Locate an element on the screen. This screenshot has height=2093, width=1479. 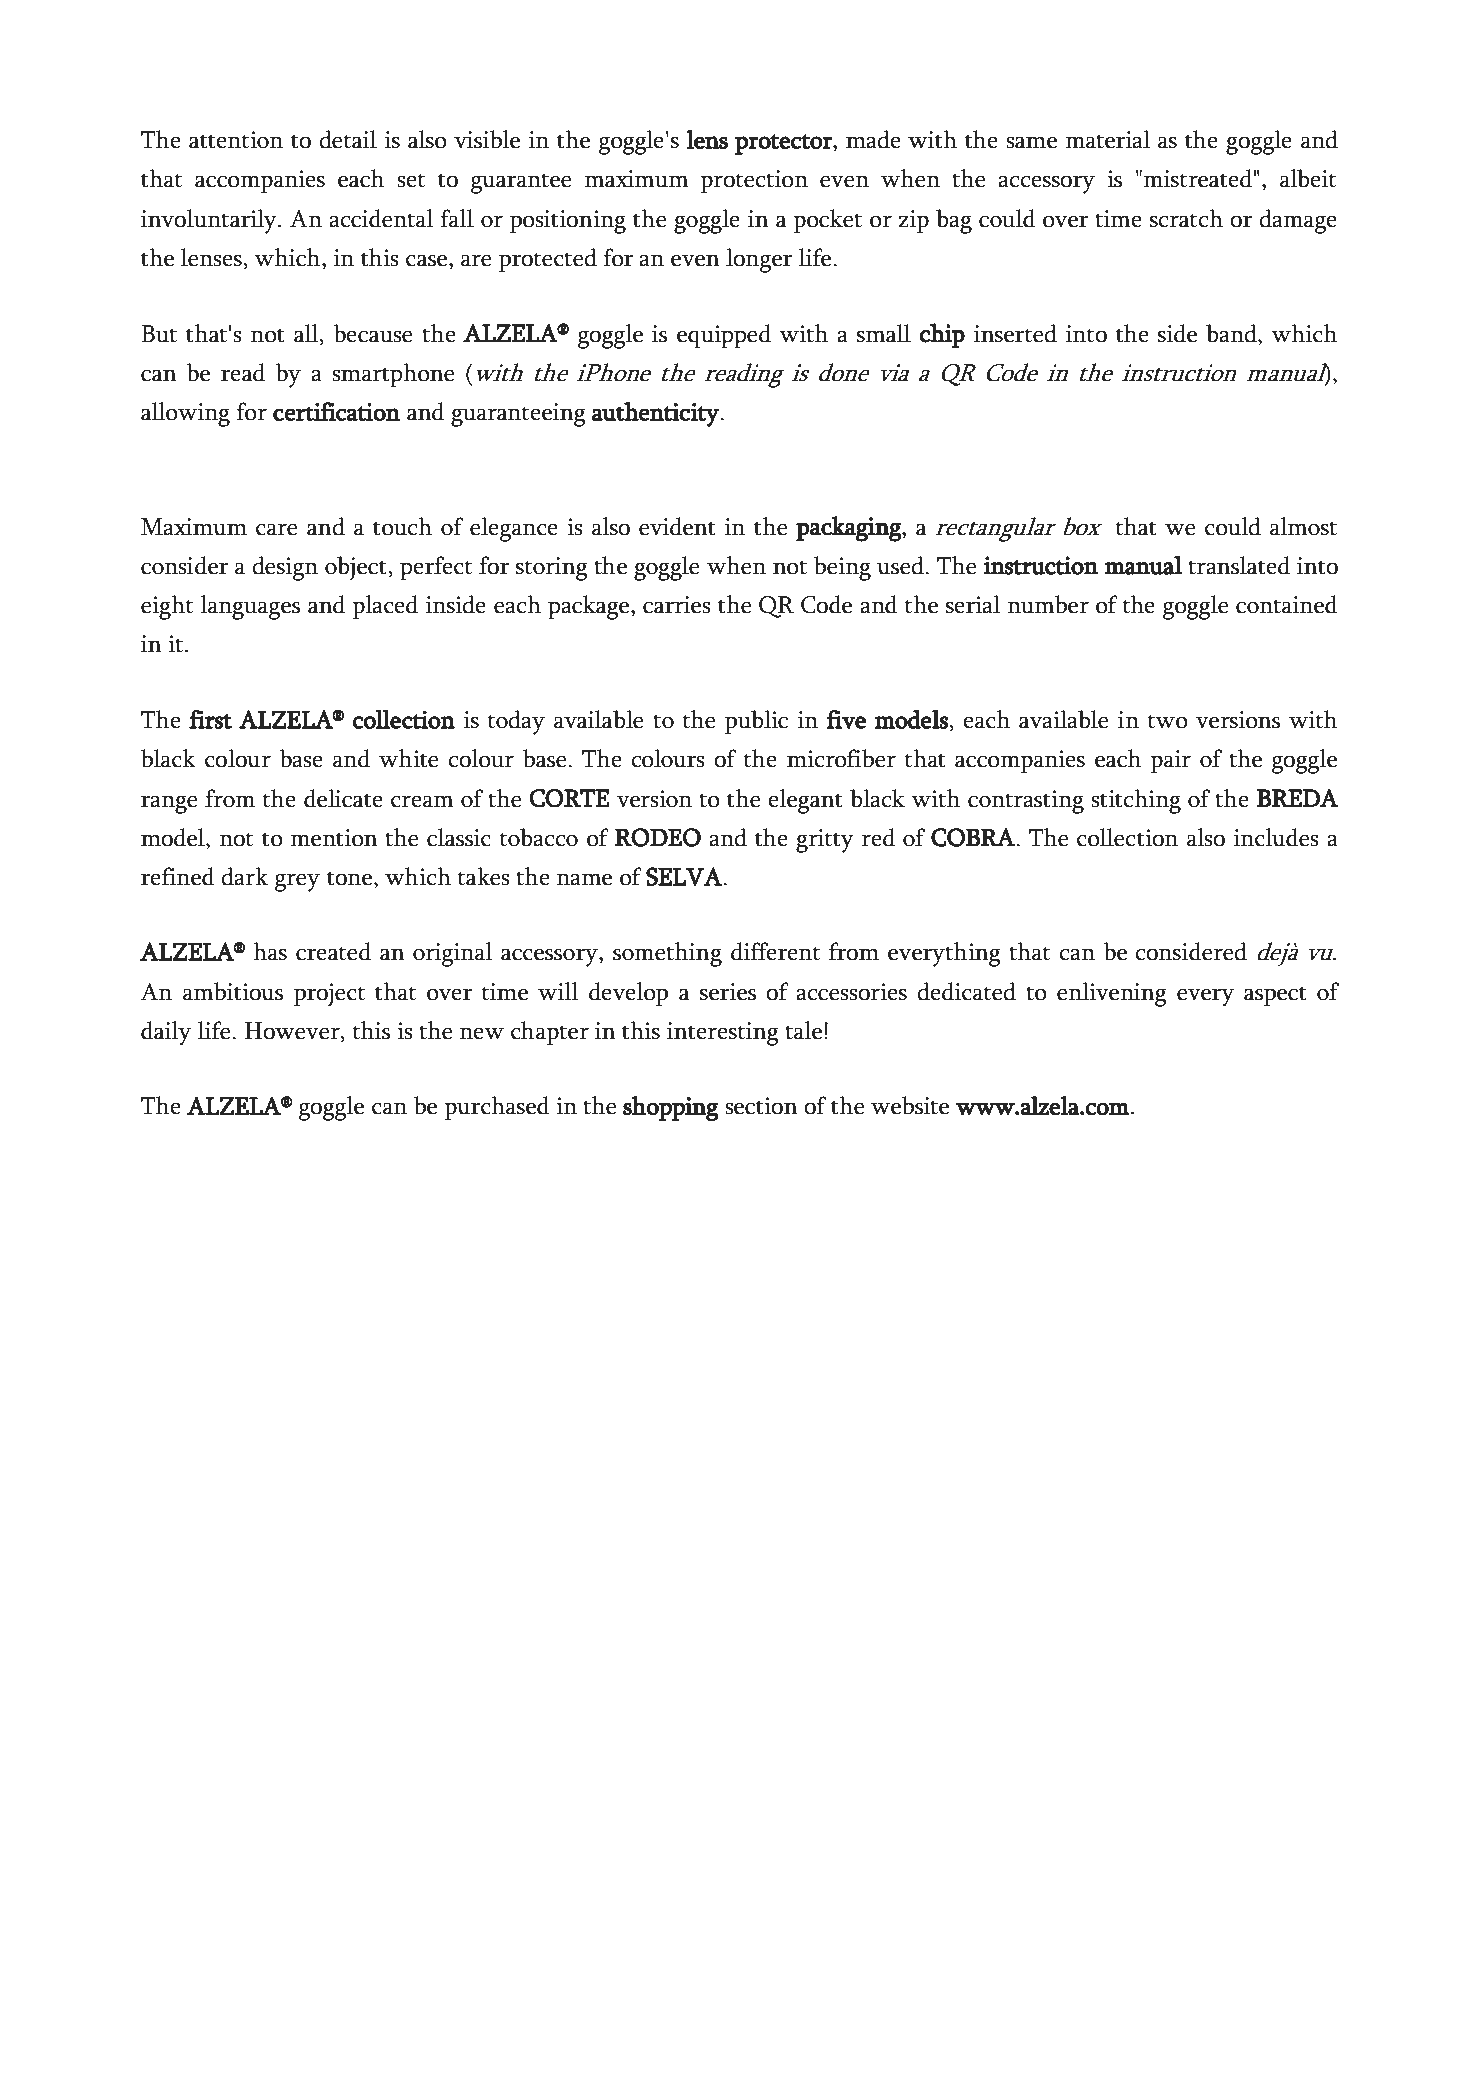
care is located at coordinates (276, 529).
